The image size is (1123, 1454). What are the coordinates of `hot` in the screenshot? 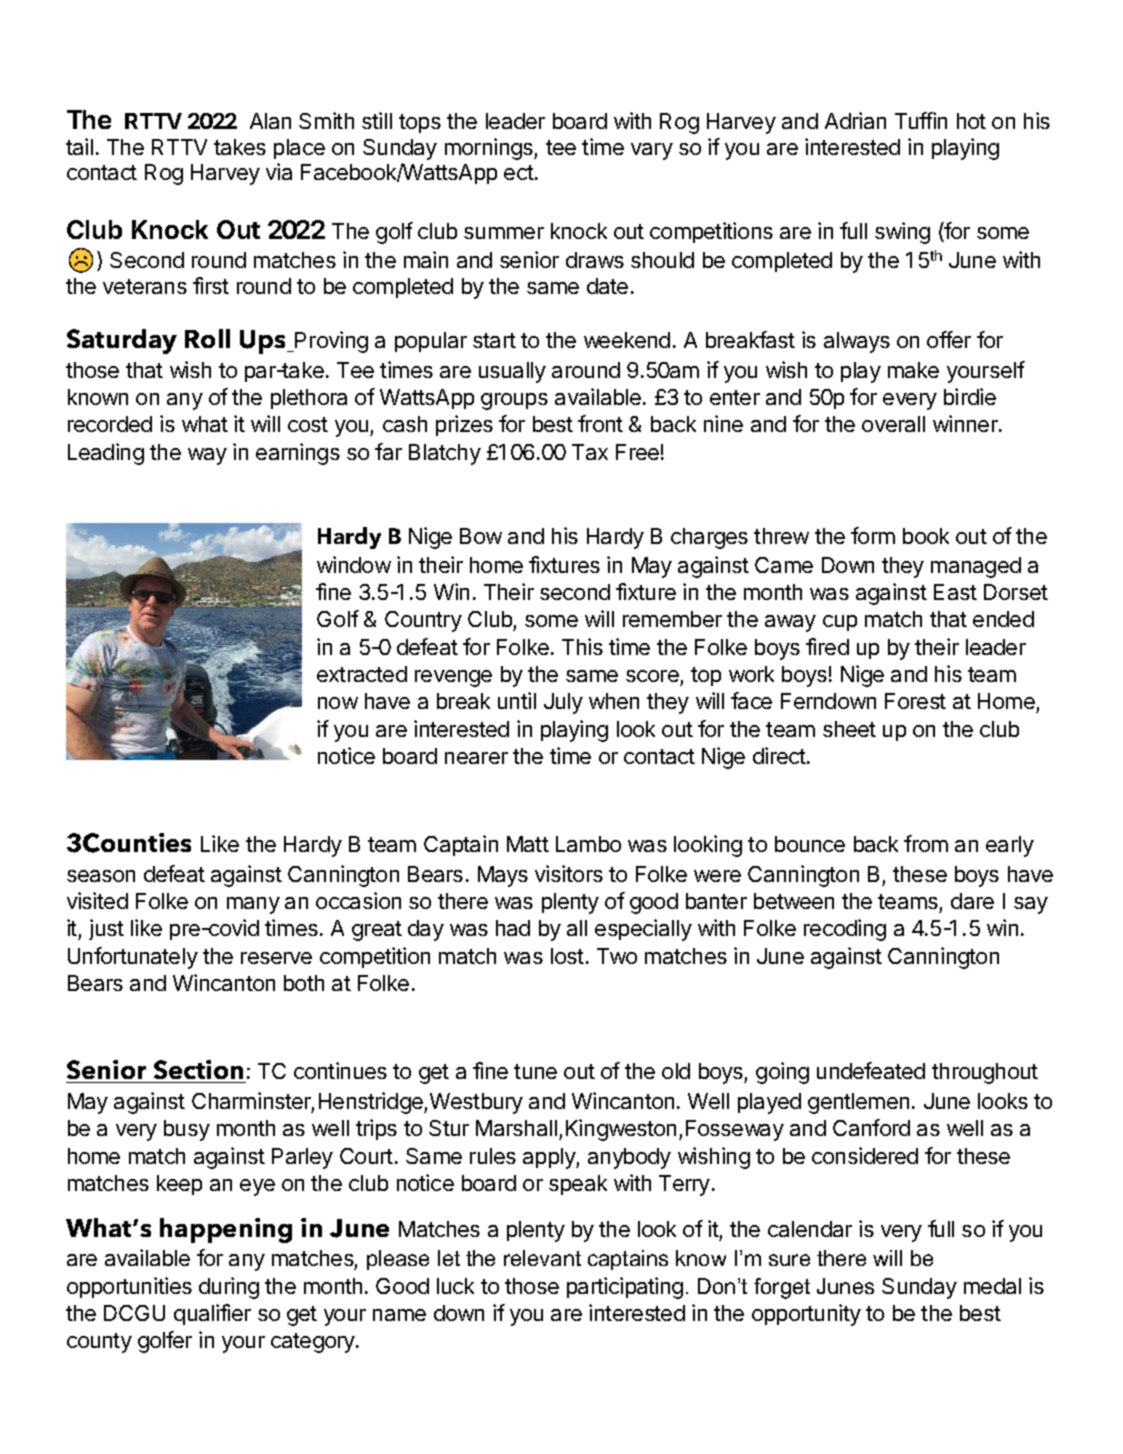 It's located at (971, 121).
